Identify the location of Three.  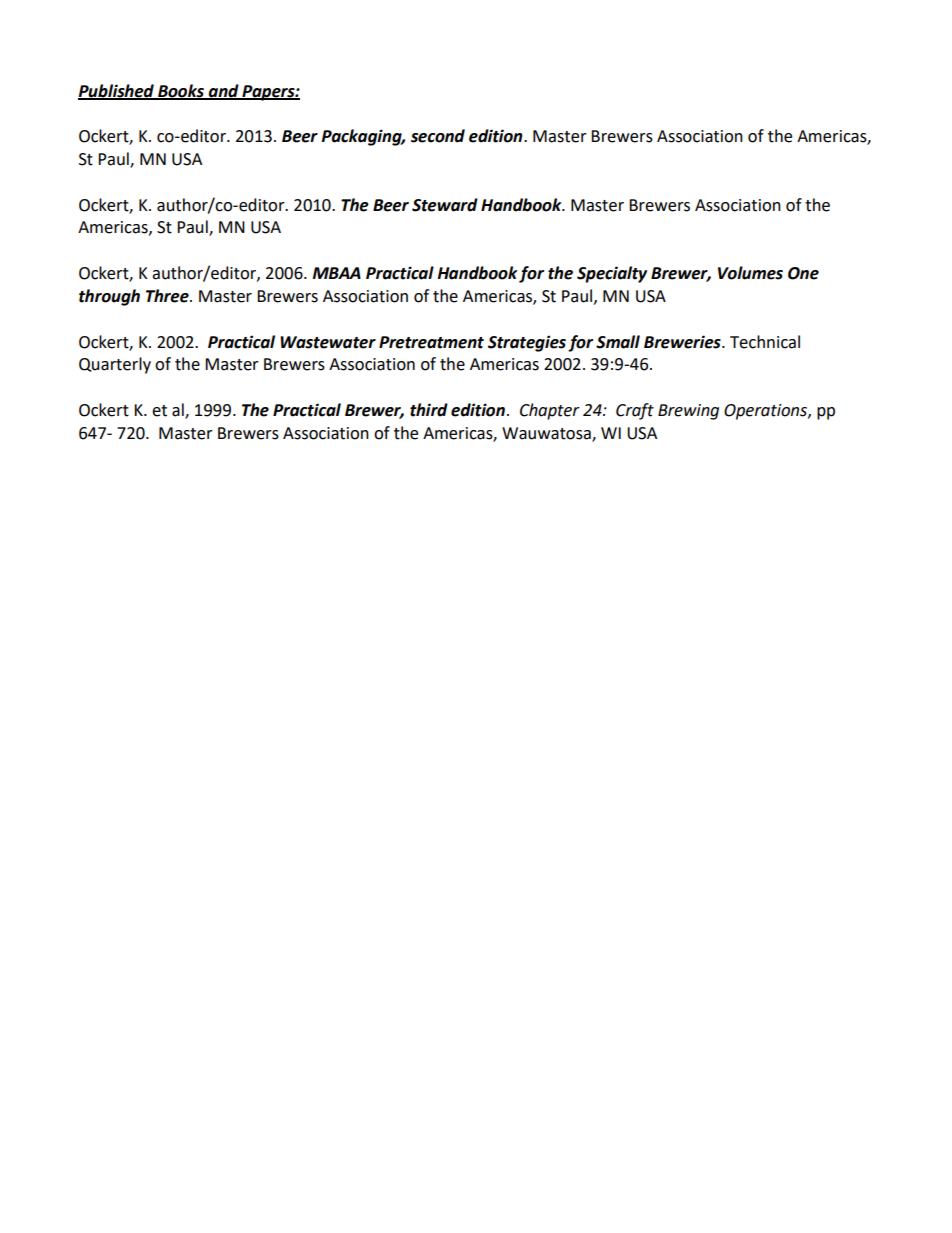
(168, 296).
